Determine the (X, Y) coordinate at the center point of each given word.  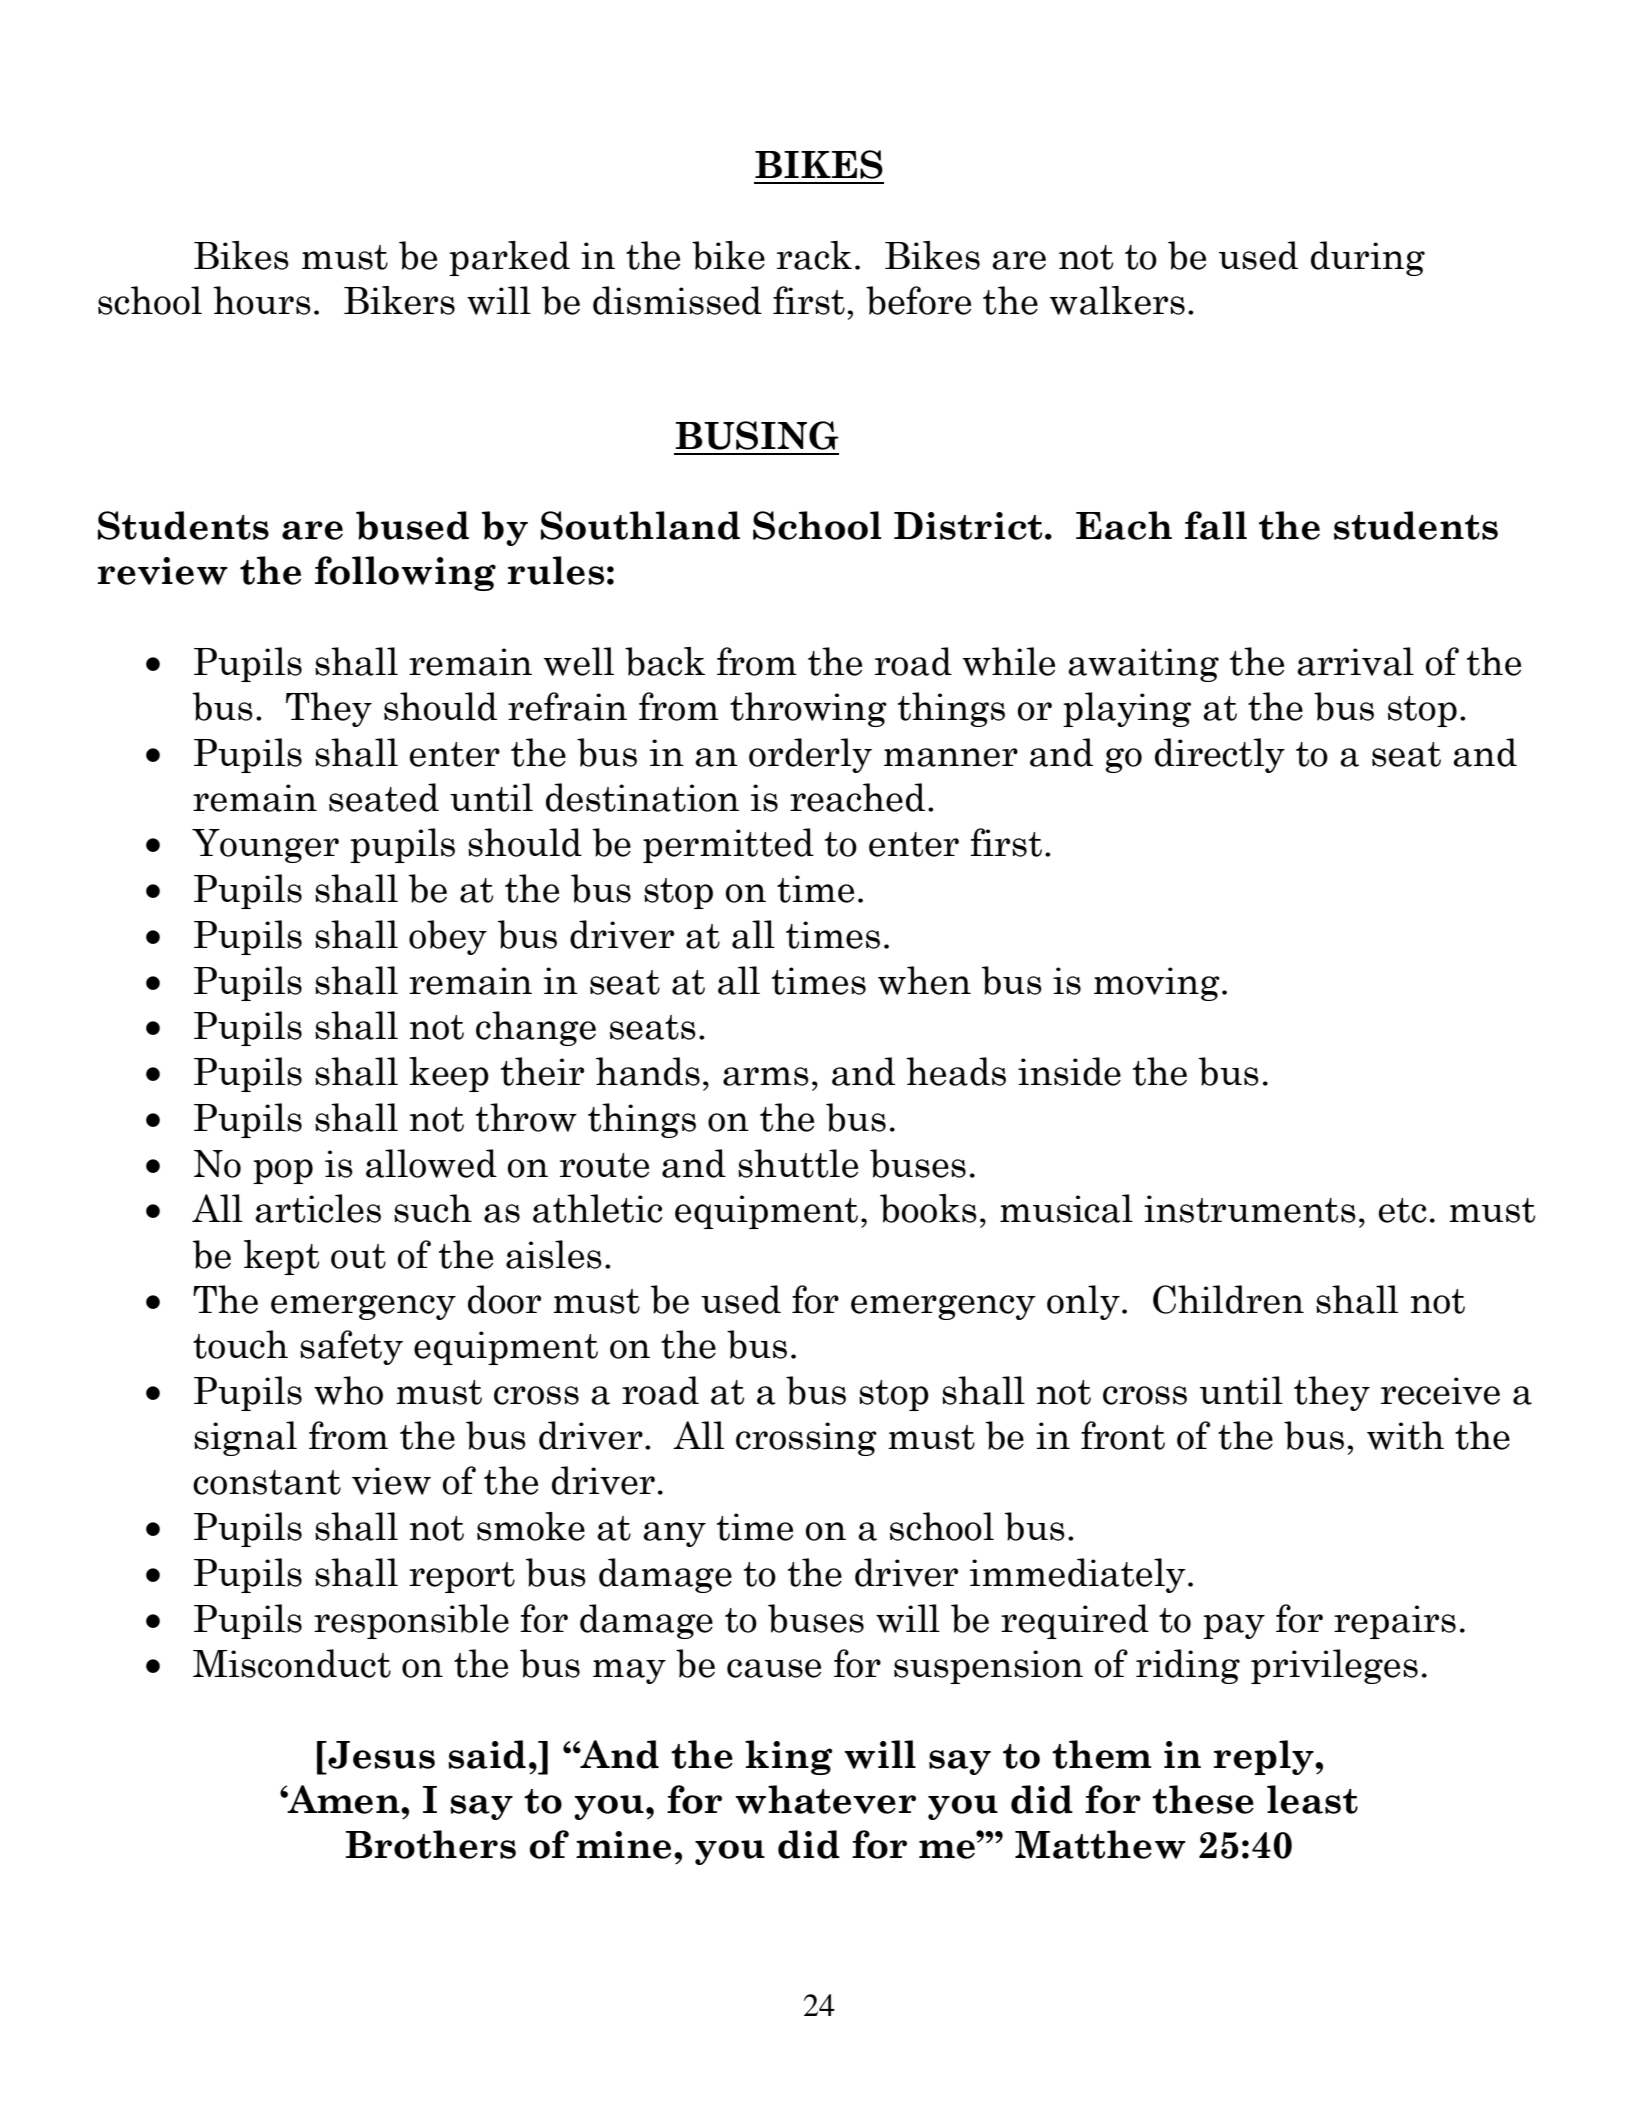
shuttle (798, 1163)
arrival (1355, 661)
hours (262, 300)
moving (1157, 984)
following (405, 573)
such (433, 1208)
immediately (1078, 1575)
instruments (1250, 1209)
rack (814, 255)
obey (448, 937)
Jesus (380, 1755)
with (1405, 1435)
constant (267, 1482)
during (1368, 258)
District (968, 526)
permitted (728, 845)
